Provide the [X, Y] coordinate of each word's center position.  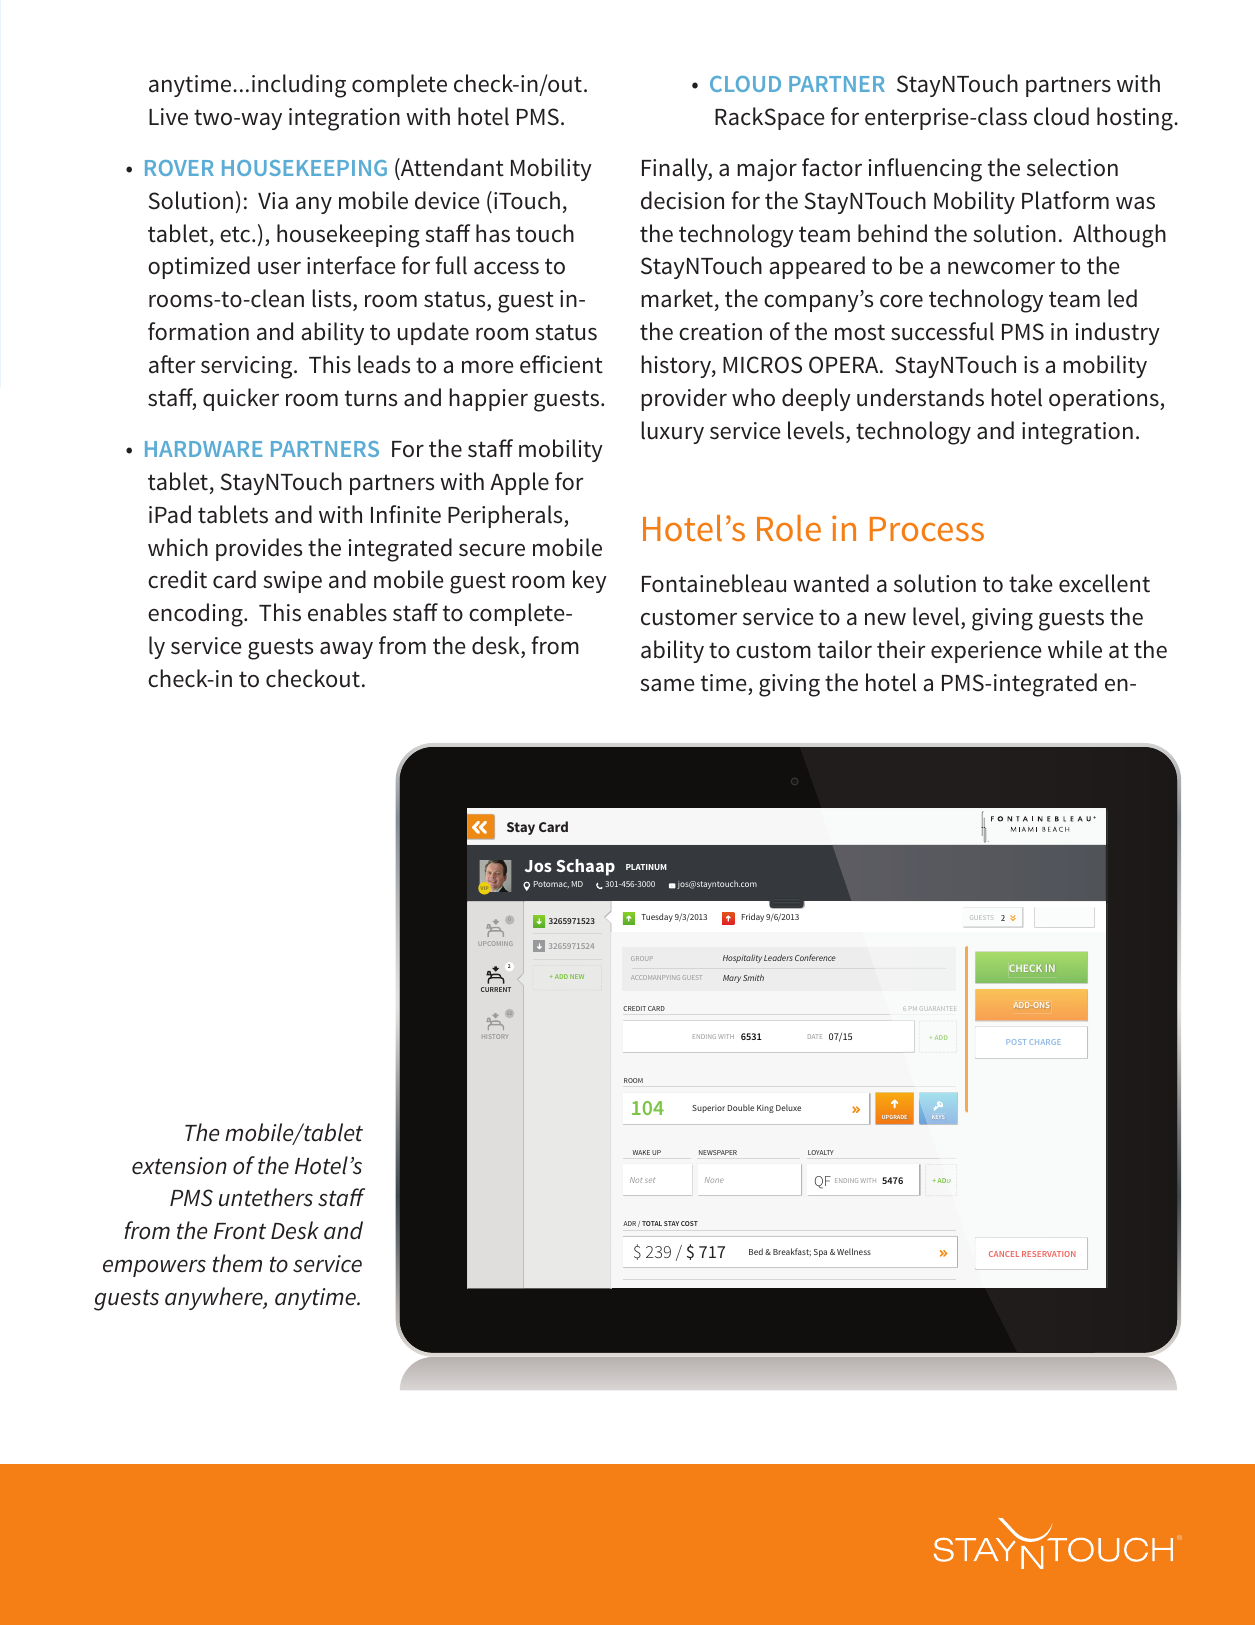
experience [986, 652]
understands [920, 397]
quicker [241, 399]
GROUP [642, 958]
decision [682, 200]
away [346, 650]
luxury [672, 432]
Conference [815, 957]
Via [273, 201]
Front [240, 1231]
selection [1072, 167]
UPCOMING [496, 943]
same [667, 685]
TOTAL [652, 1223]
